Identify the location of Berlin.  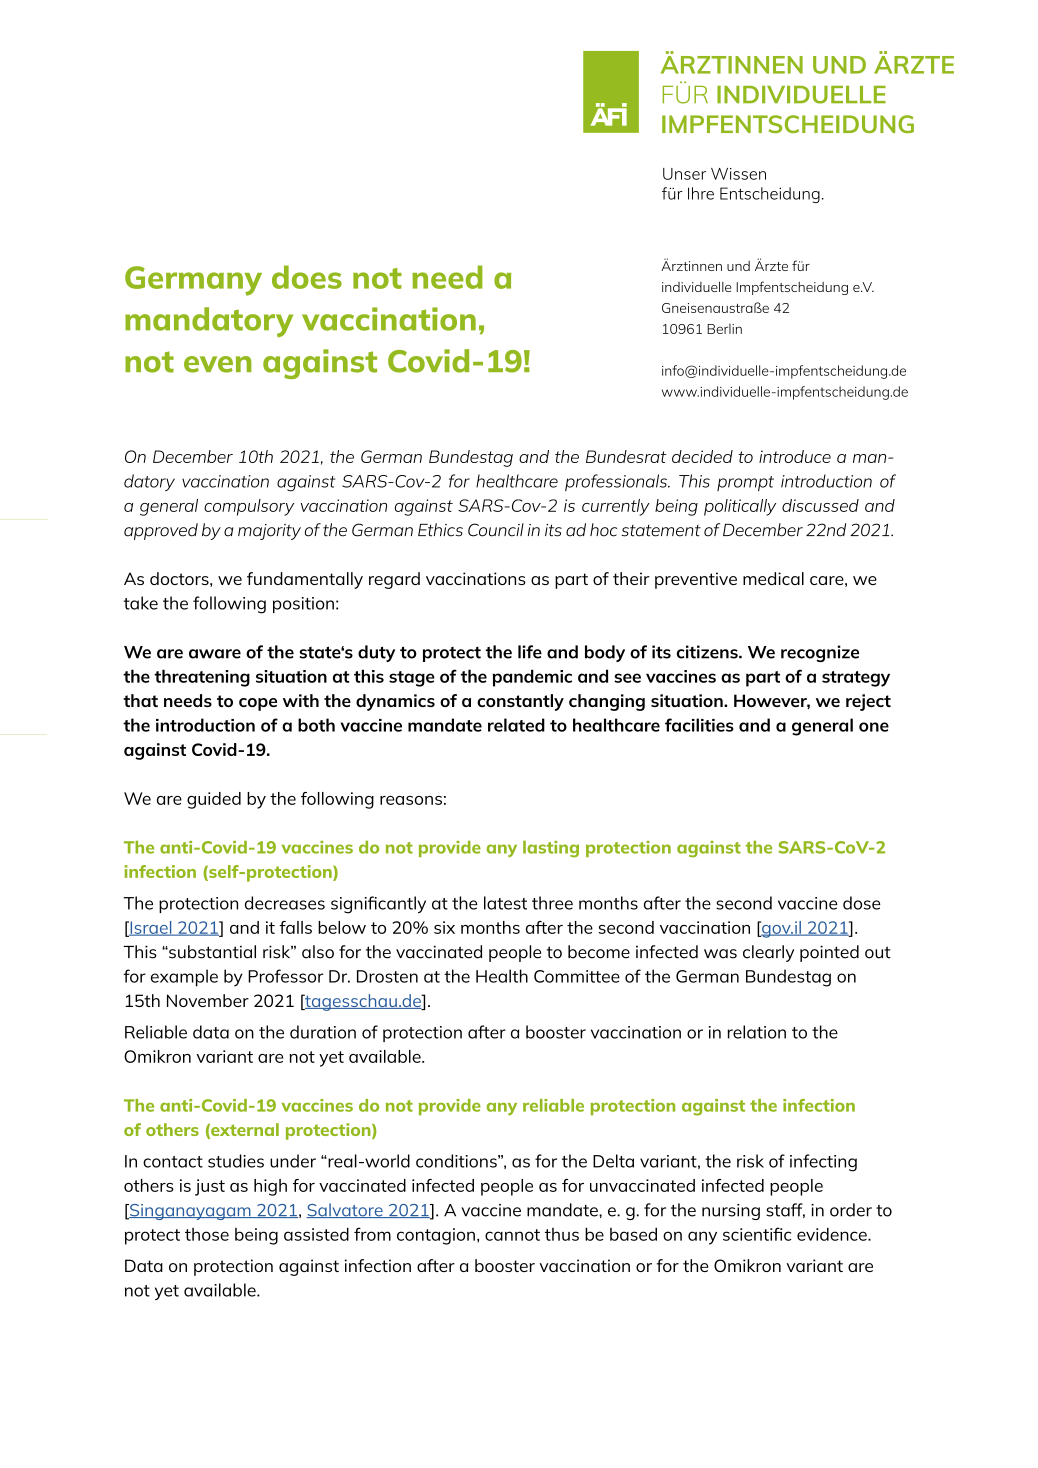
(724, 329).
